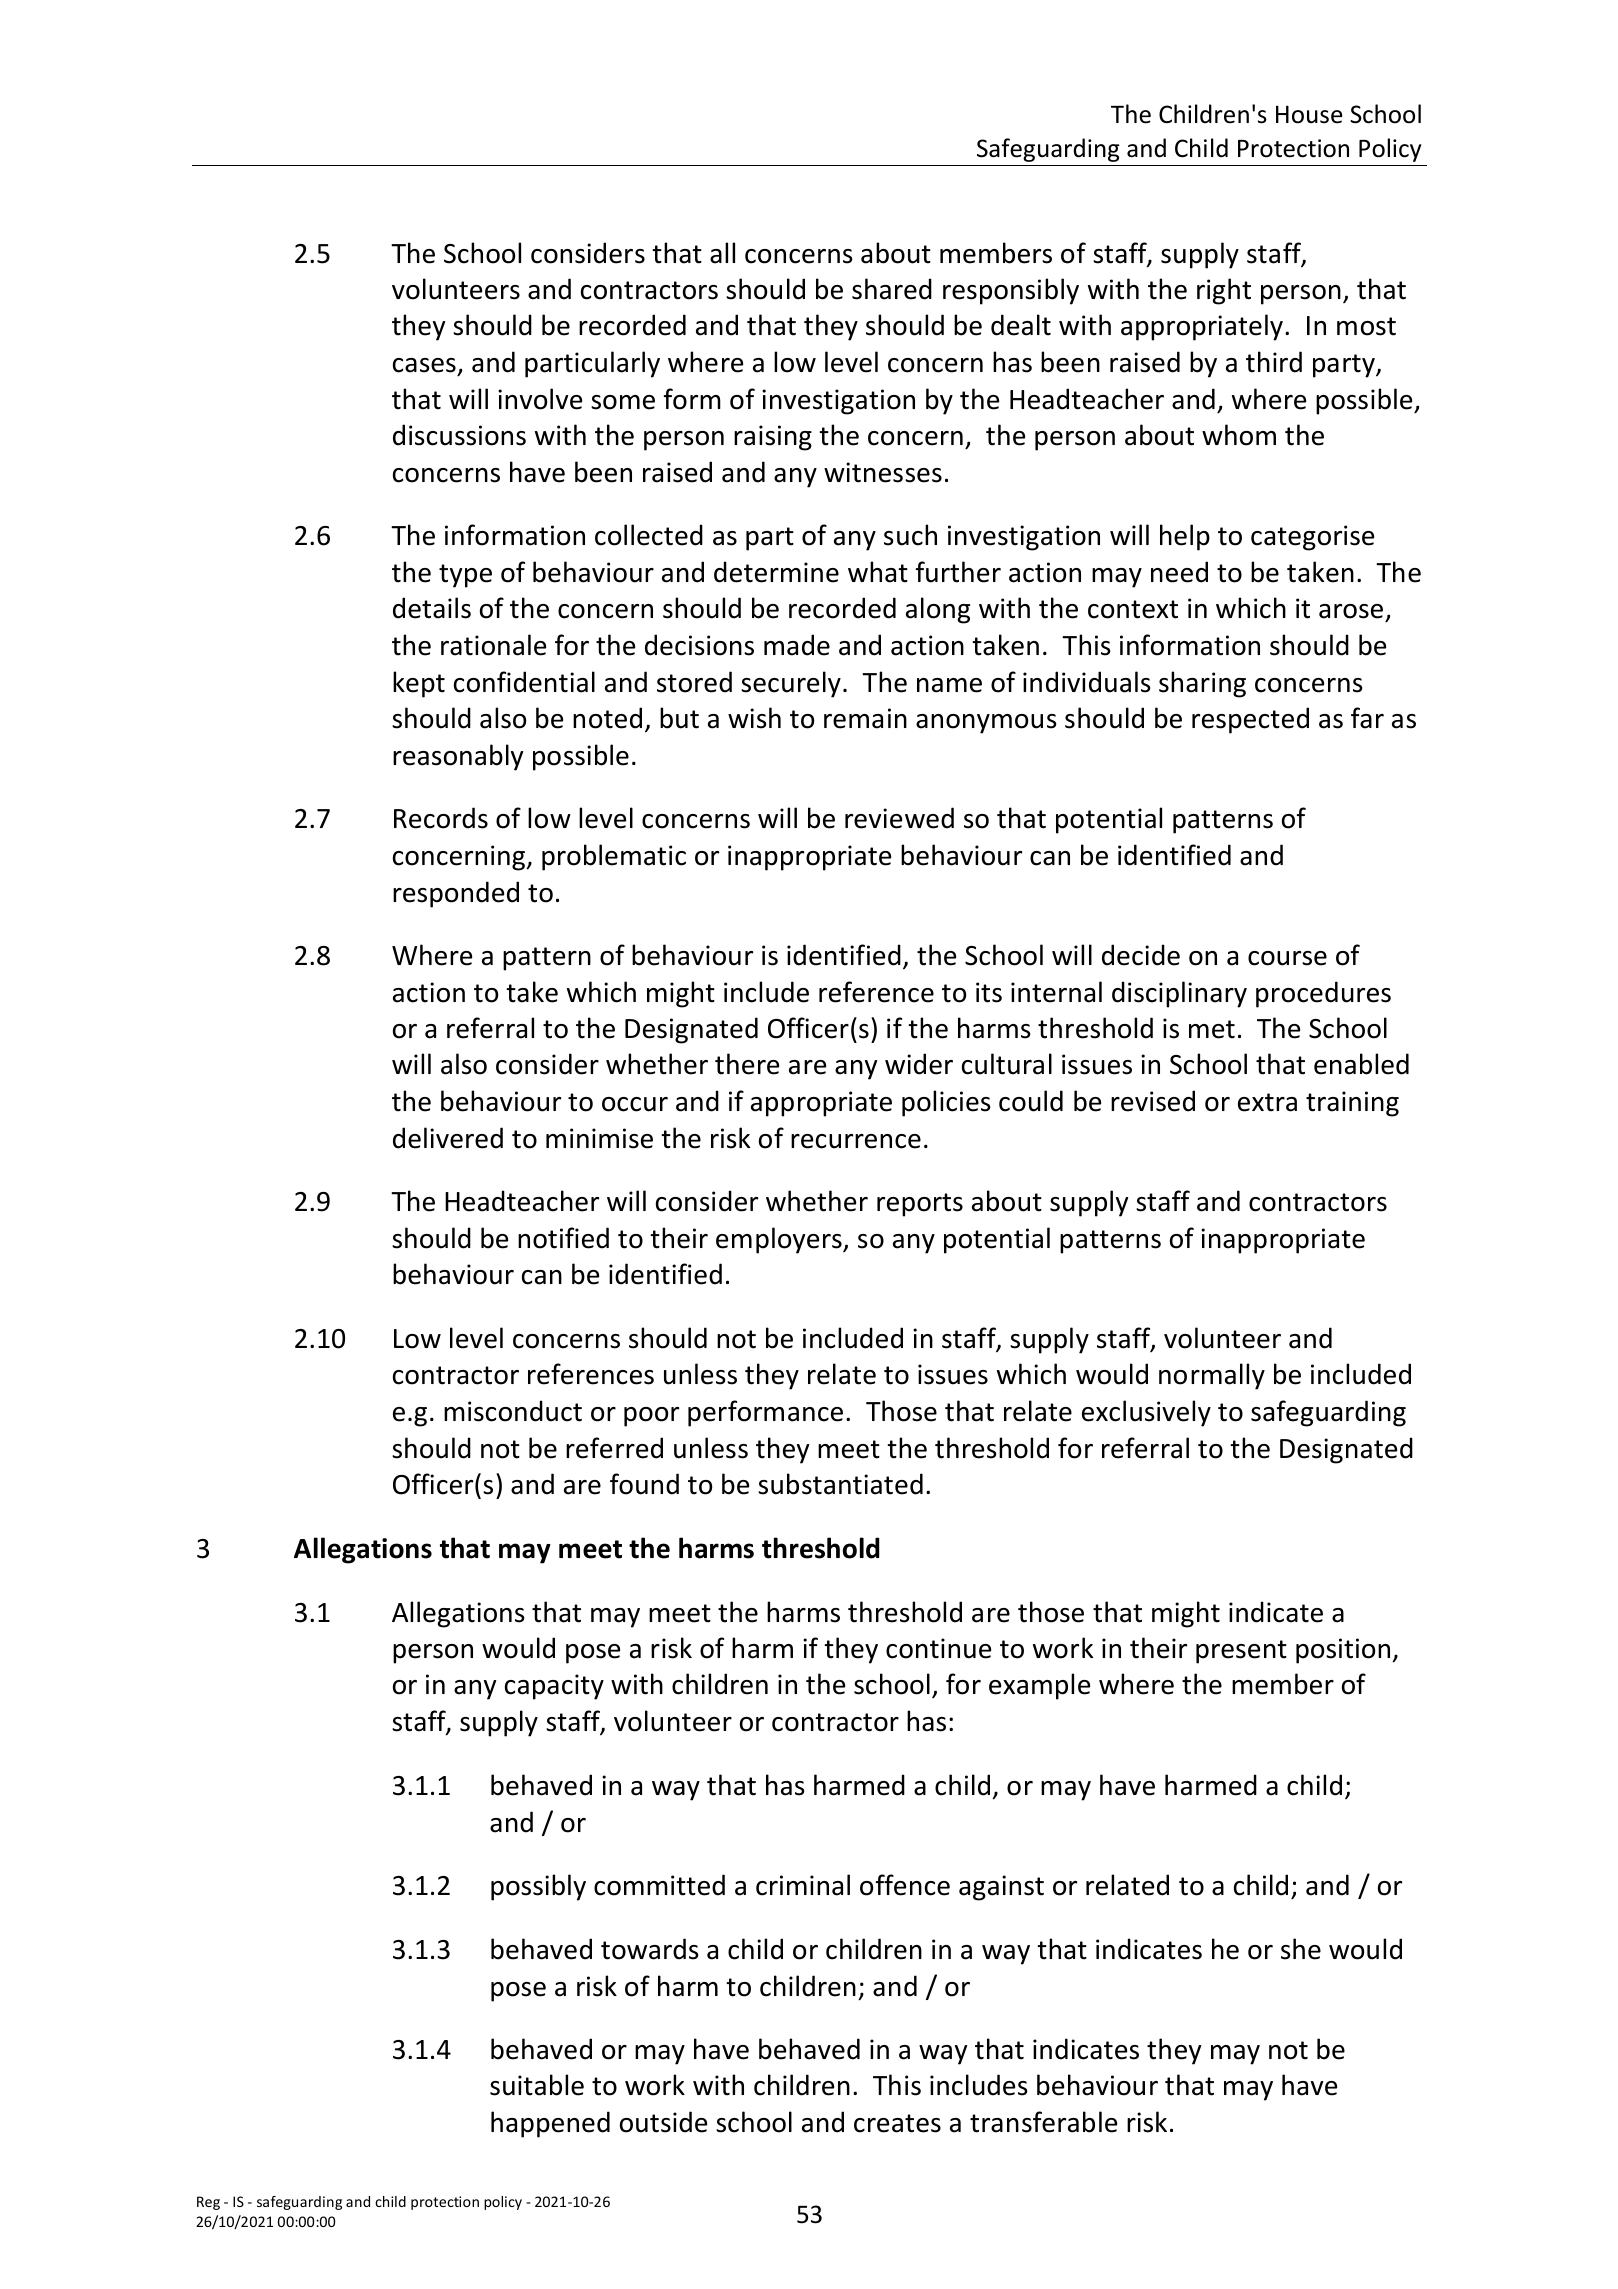 Image resolution: width=1618 pixels, height=2289 pixels. What do you see at coordinates (1043, 2122) in the screenshot?
I see `transferable` at bounding box center [1043, 2122].
